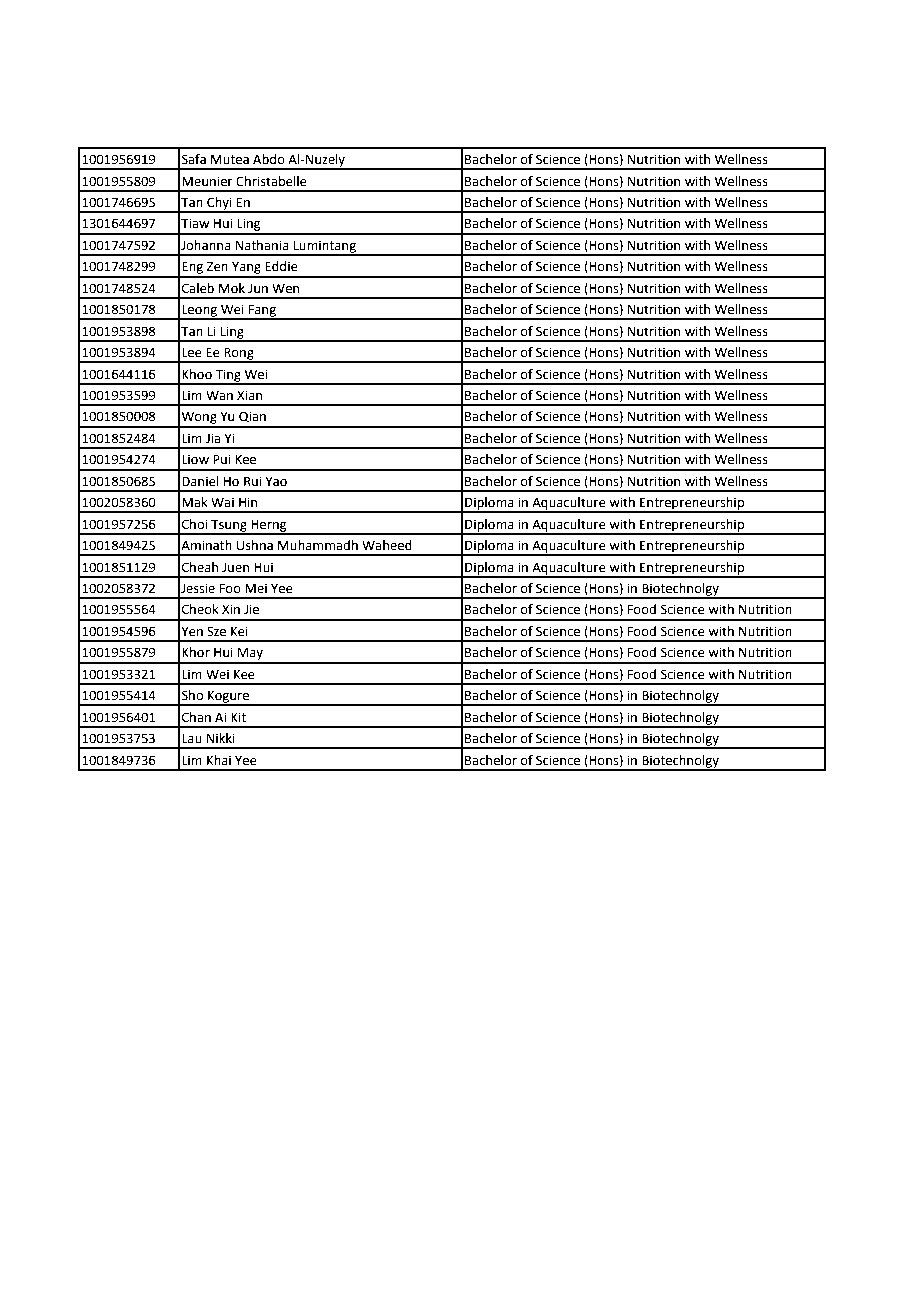 The width and height of the screenshot is (924, 1308). I want to click on Abdo, so click(269, 159).
